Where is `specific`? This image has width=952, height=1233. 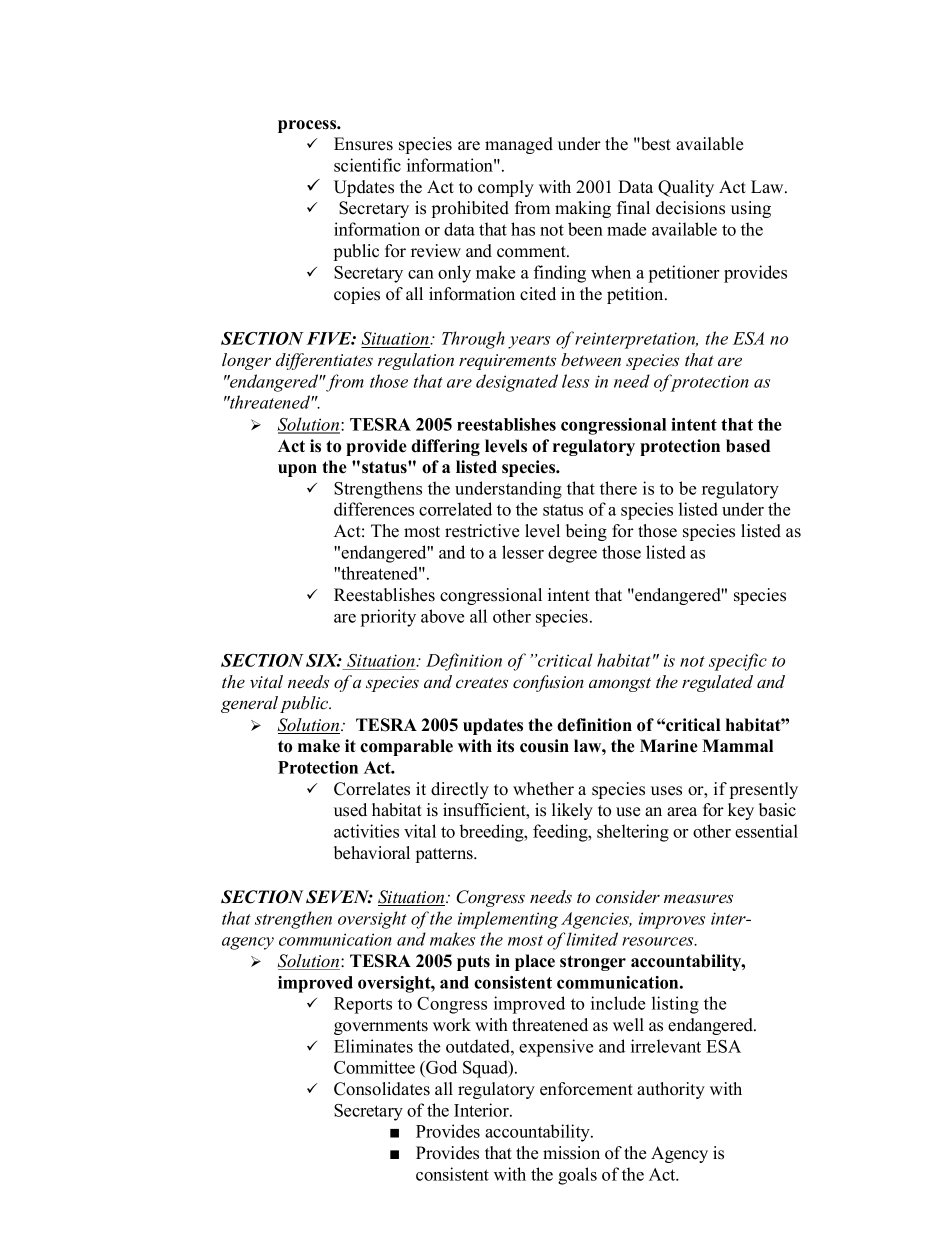
specific is located at coordinates (738, 662).
